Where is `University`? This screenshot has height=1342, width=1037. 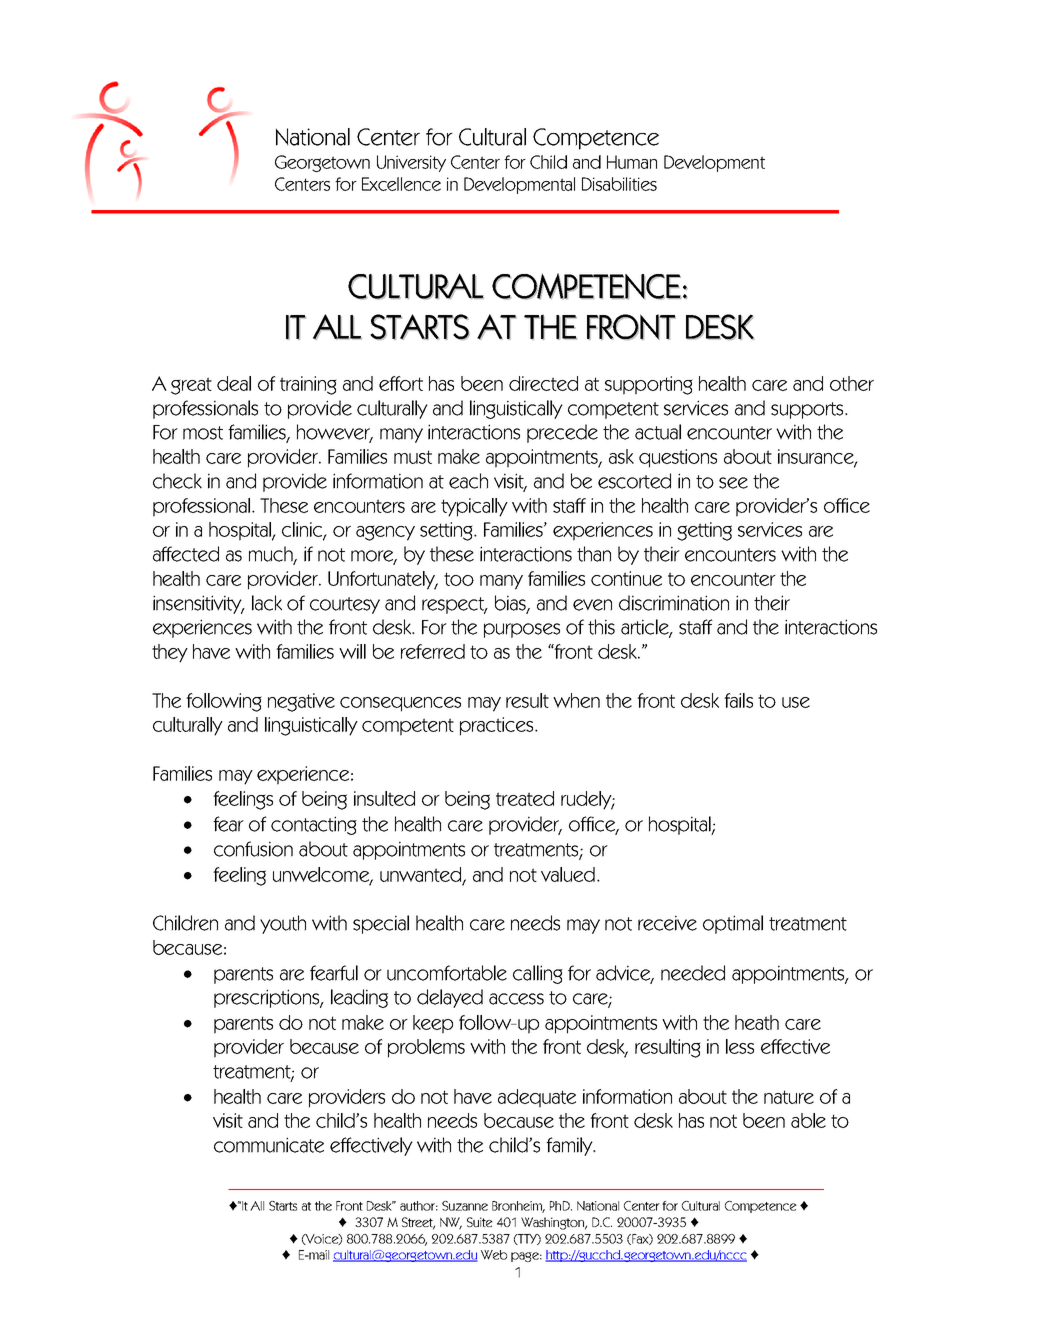
University is located at coordinates (411, 163).
